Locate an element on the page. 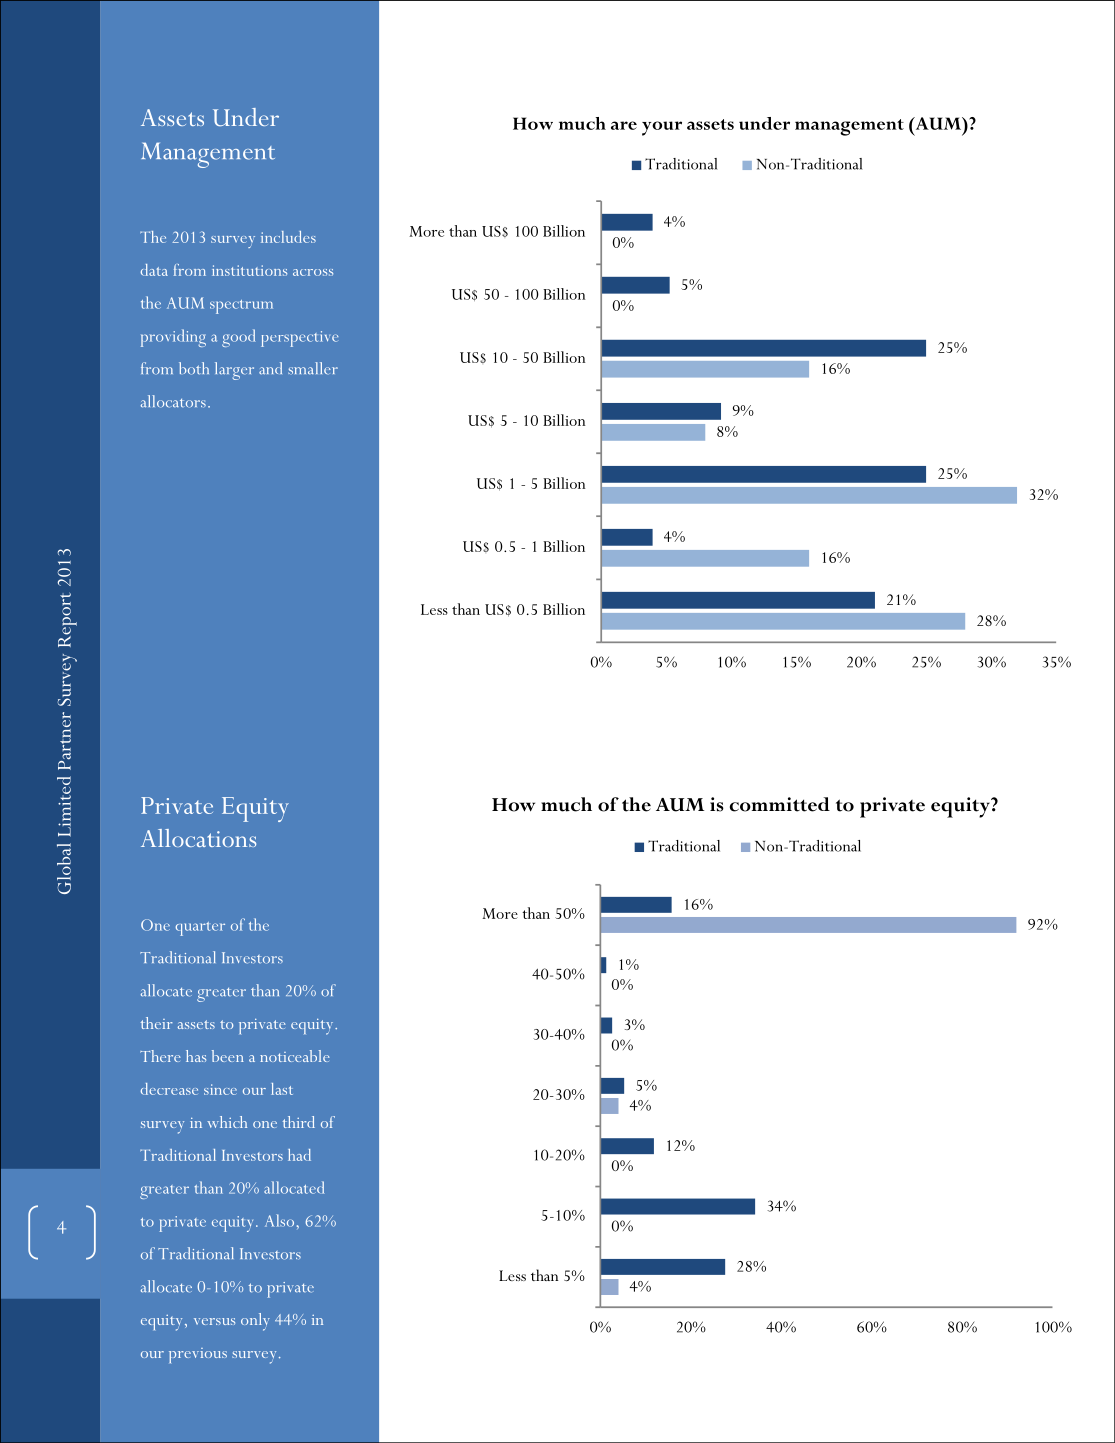 This page has height=1443, width=1115. committed is located at coordinates (780, 804).
